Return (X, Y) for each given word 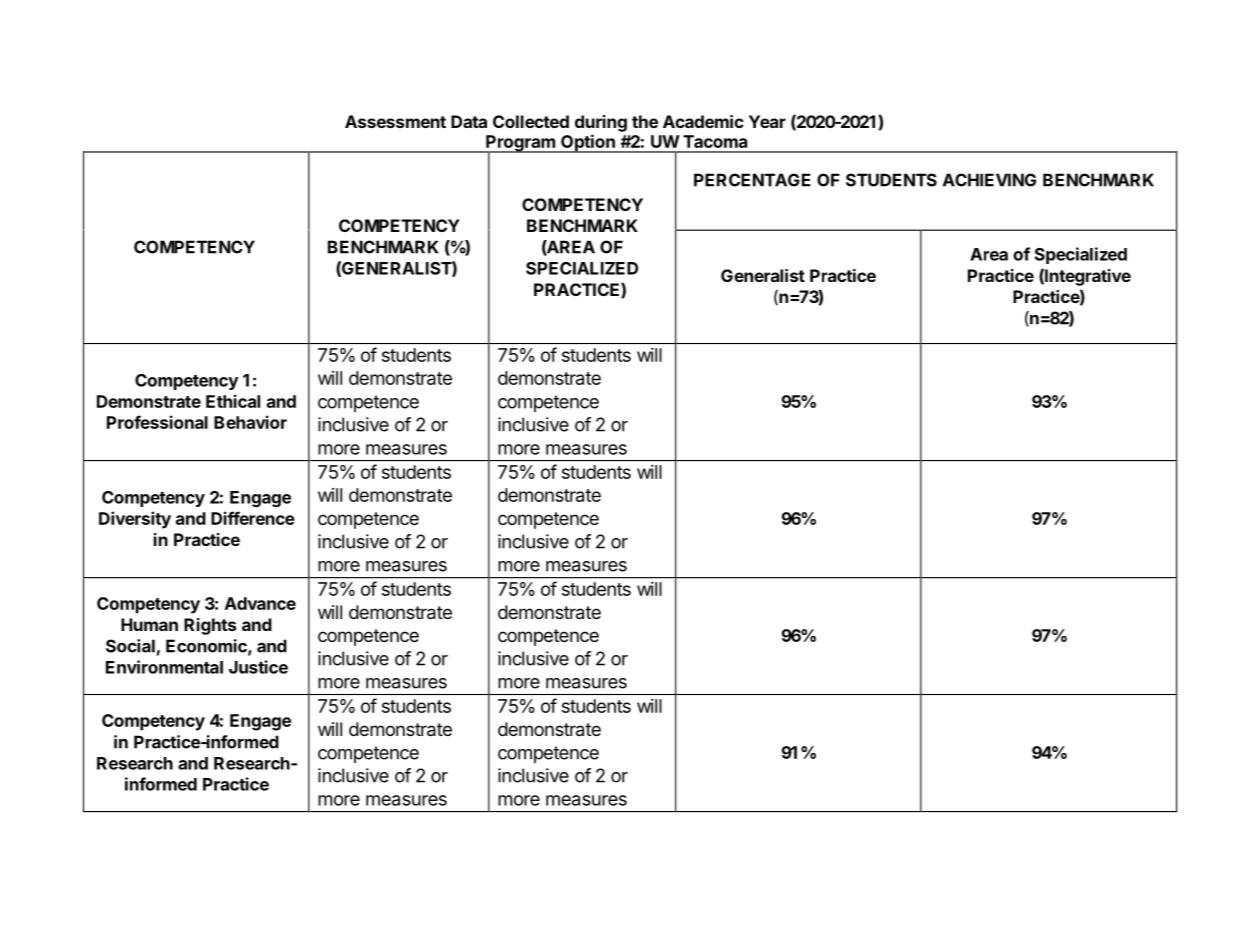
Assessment (395, 121)
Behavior (250, 422)
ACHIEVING (989, 180)
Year (767, 121)
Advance (260, 603)
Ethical (233, 401)
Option (588, 143)
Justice (258, 667)
